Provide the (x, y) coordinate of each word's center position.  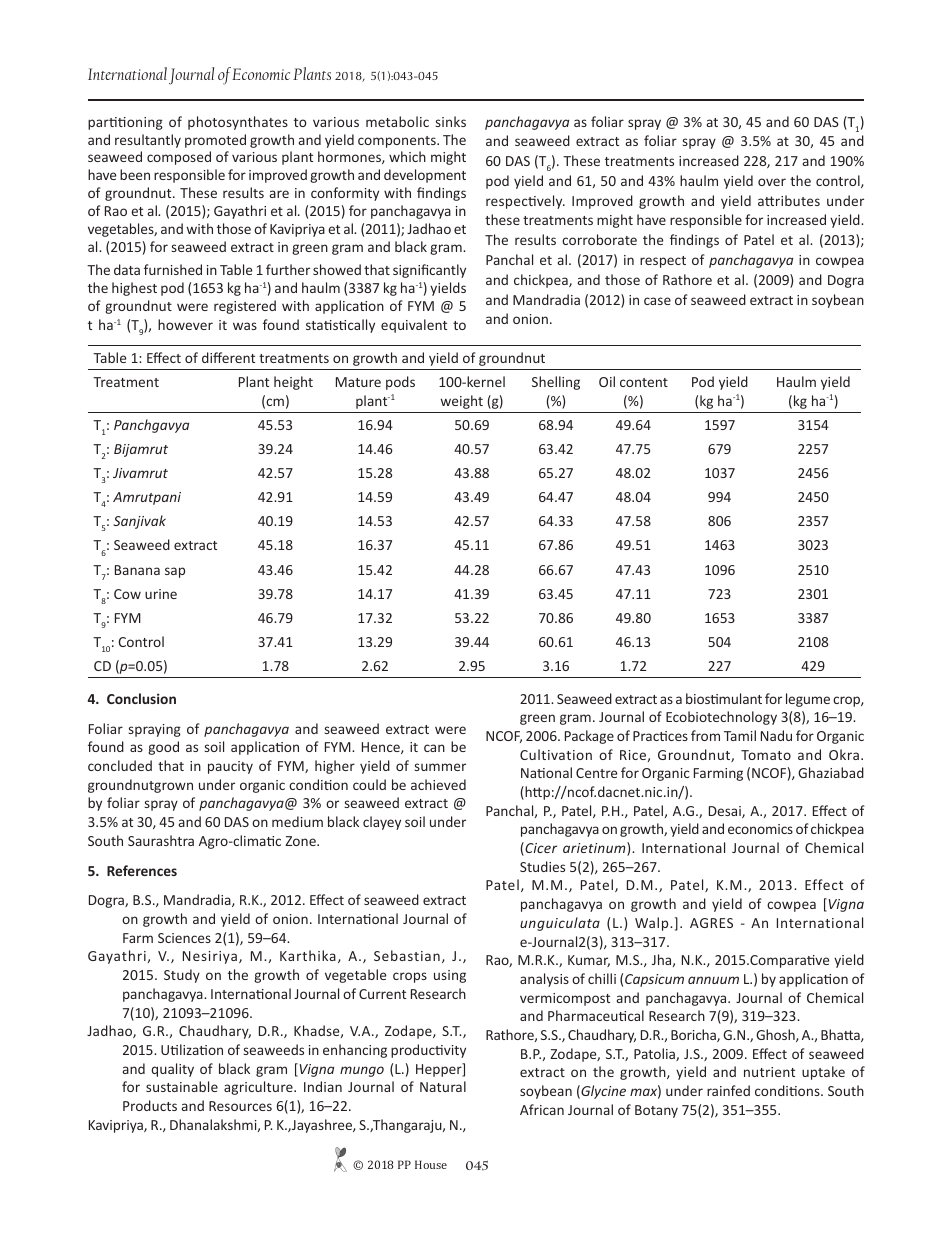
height (293, 383)
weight (462, 402)
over (772, 182)
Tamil (740, 735)
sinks (451, 121)
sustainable (182, 1086)
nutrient (769, 1072)
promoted (215, 141)
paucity (230, 767)
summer (440, 767)
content (644, 382)
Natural (443, 1086)
